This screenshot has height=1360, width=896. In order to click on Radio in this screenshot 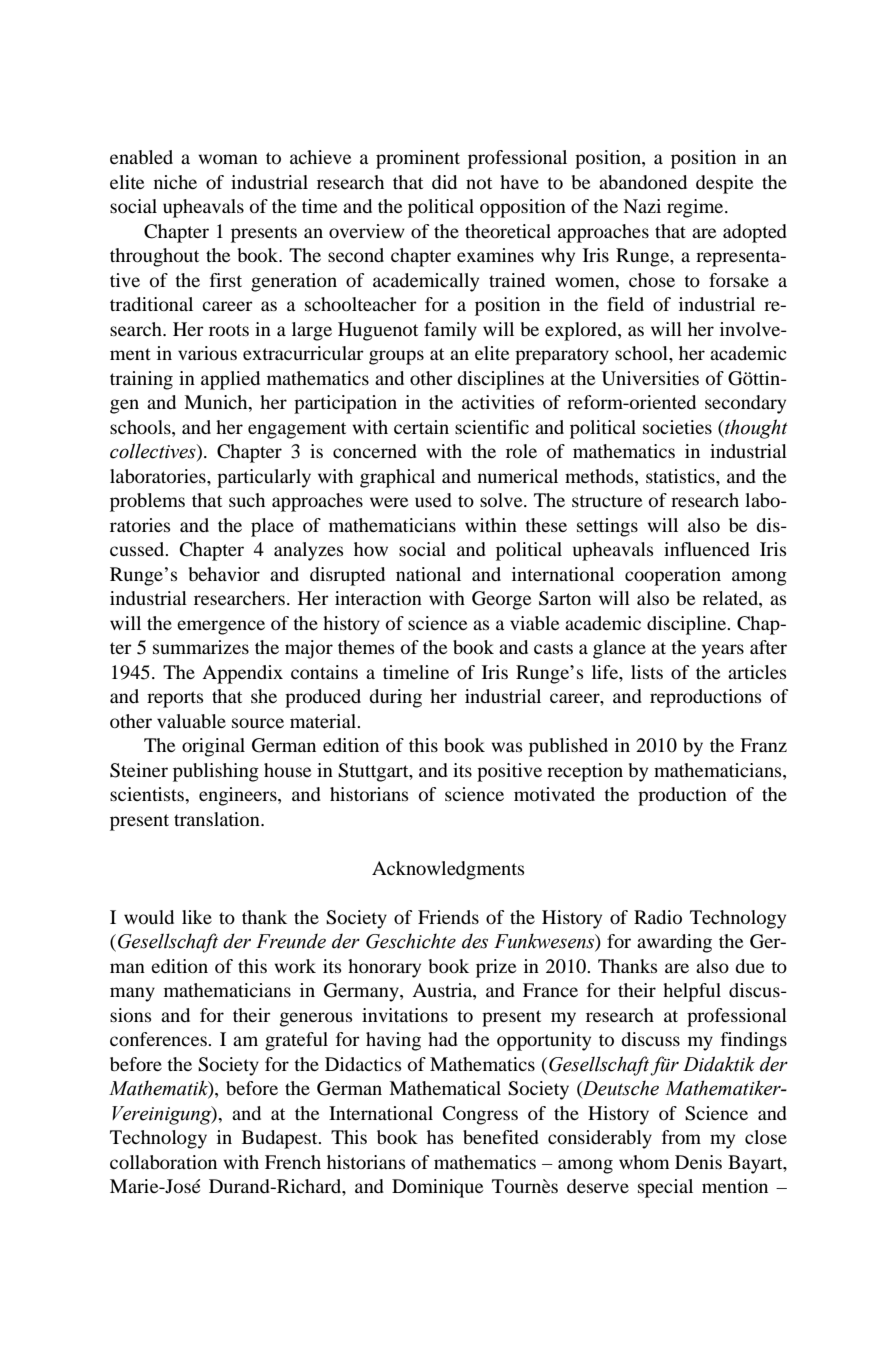, I will do `click(658, 917)`.
